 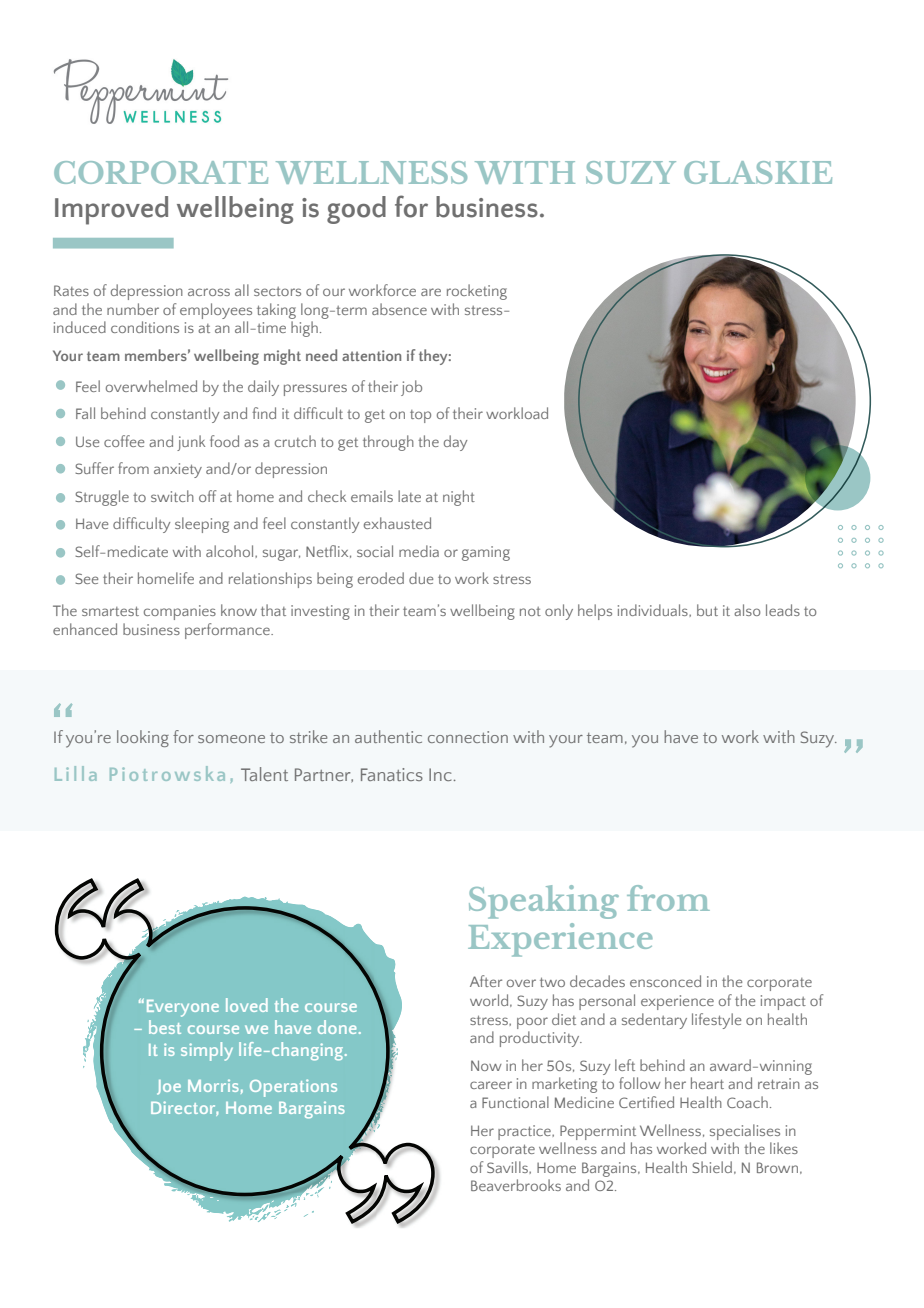 What do you see at coordinates (356, 210) in the document?
I see `good` at bounding box center [356, 210].
